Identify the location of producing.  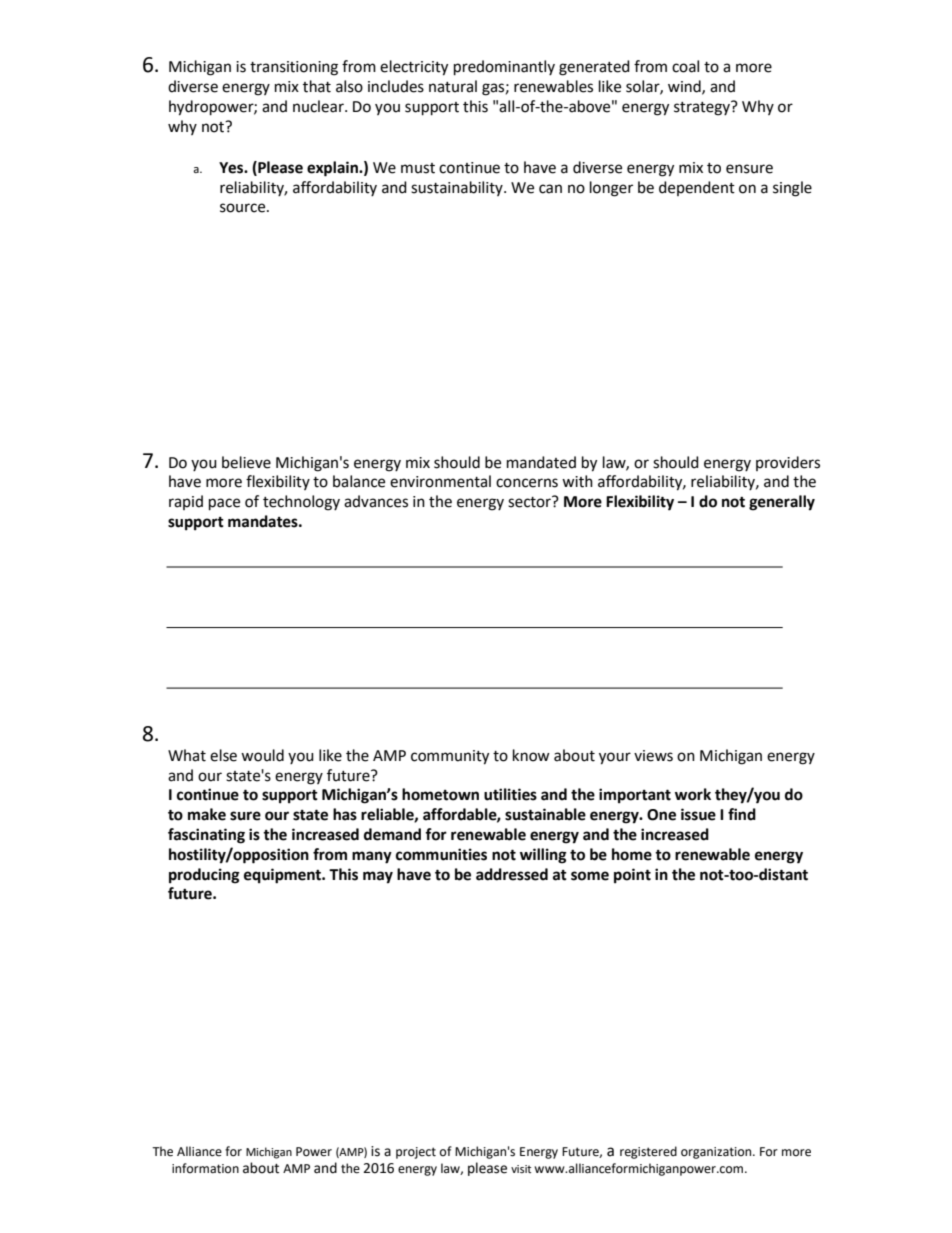
(204, 876).
